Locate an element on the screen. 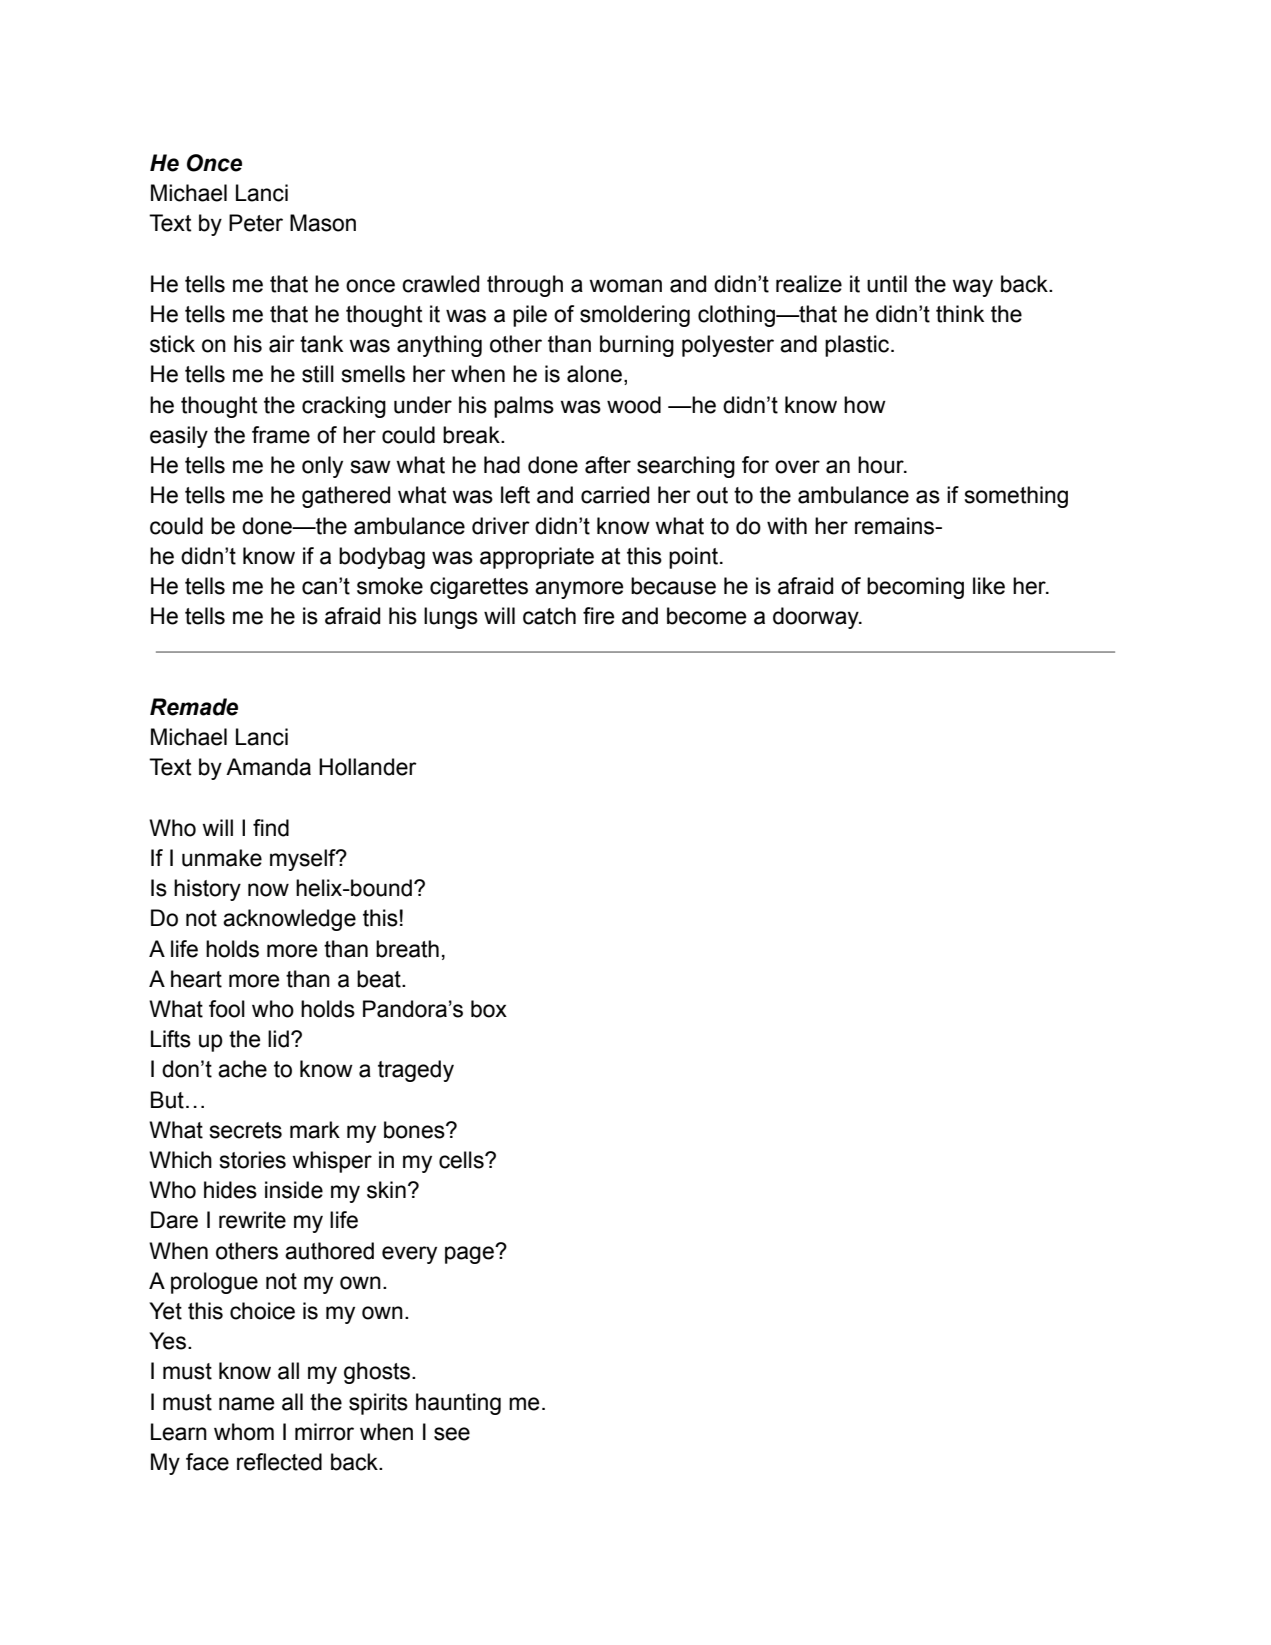 The image size is (1271, 1645). becoming is located at coordinates (915, 588).
